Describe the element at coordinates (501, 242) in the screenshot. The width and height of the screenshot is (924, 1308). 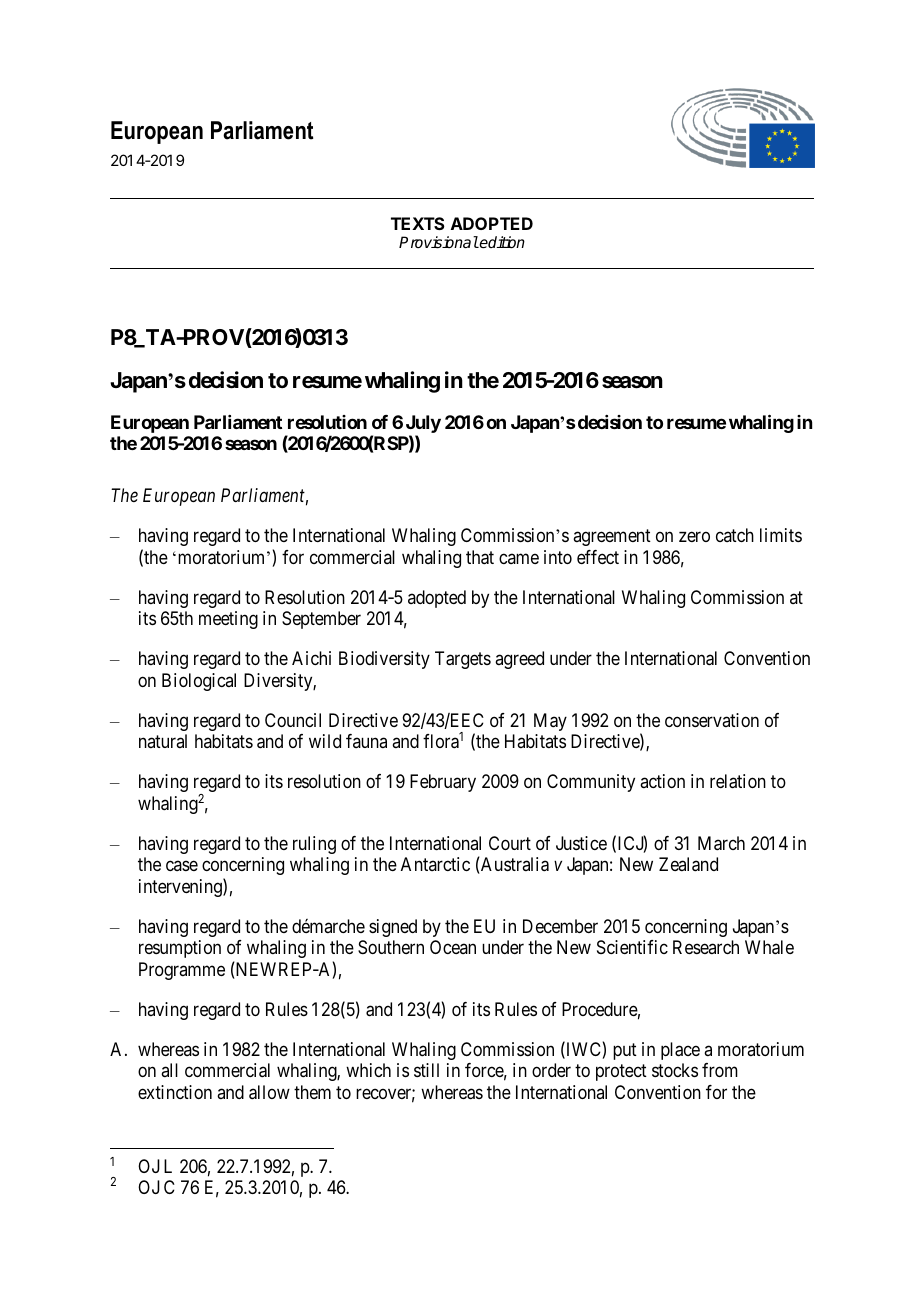
I see `edition` at that location.
